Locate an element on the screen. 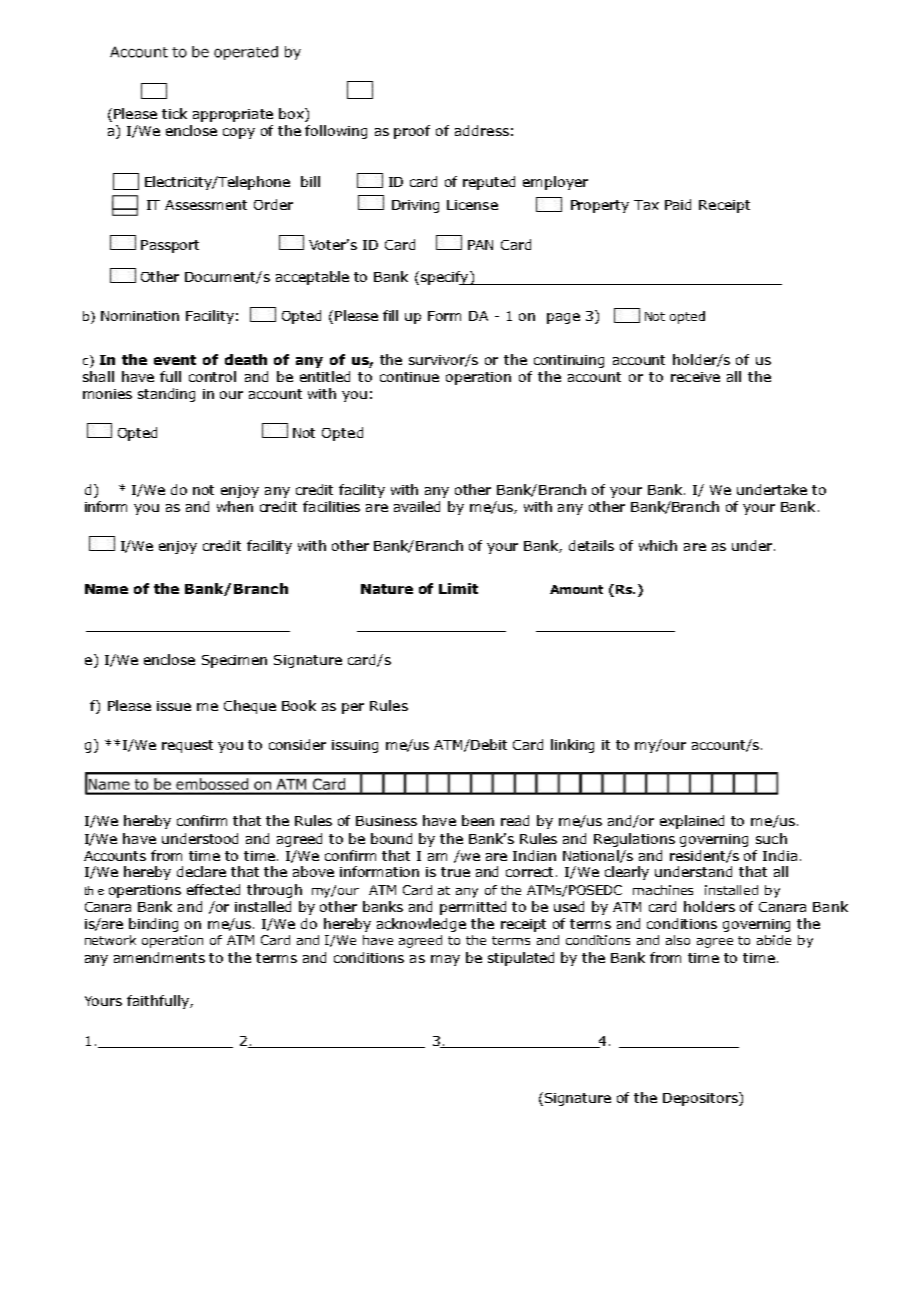 The width and height of the screenshot is (924, 1301). proof is located at coordinates (412, 132).
